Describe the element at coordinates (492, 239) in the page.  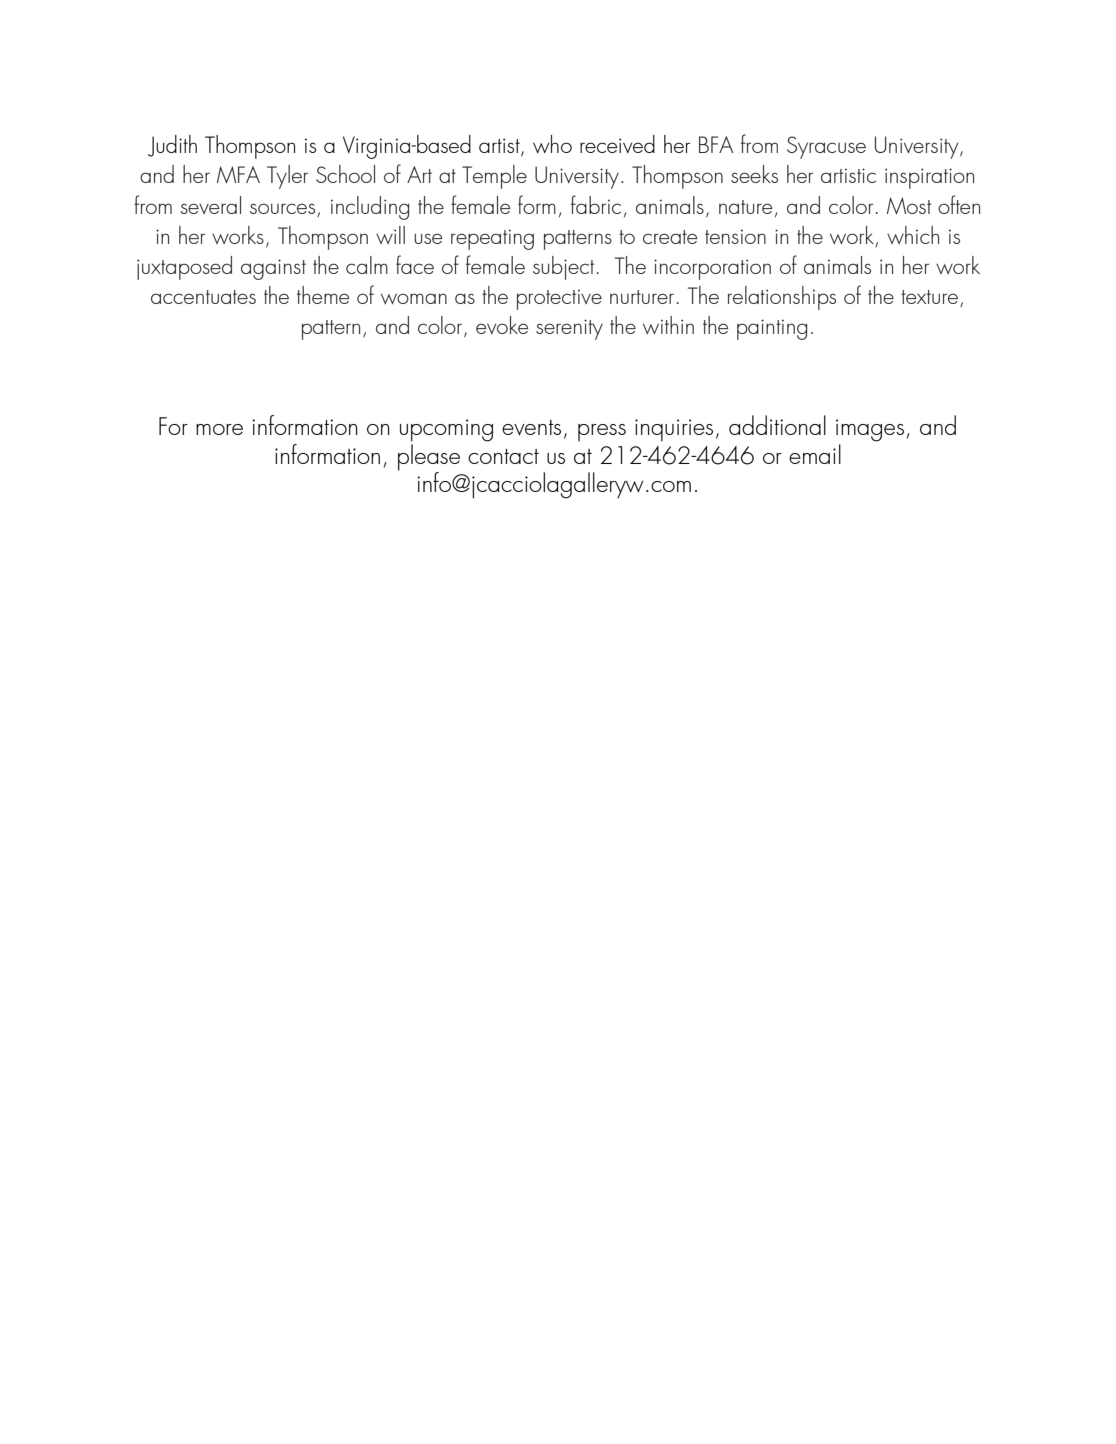
I see `repeating` at that location.
